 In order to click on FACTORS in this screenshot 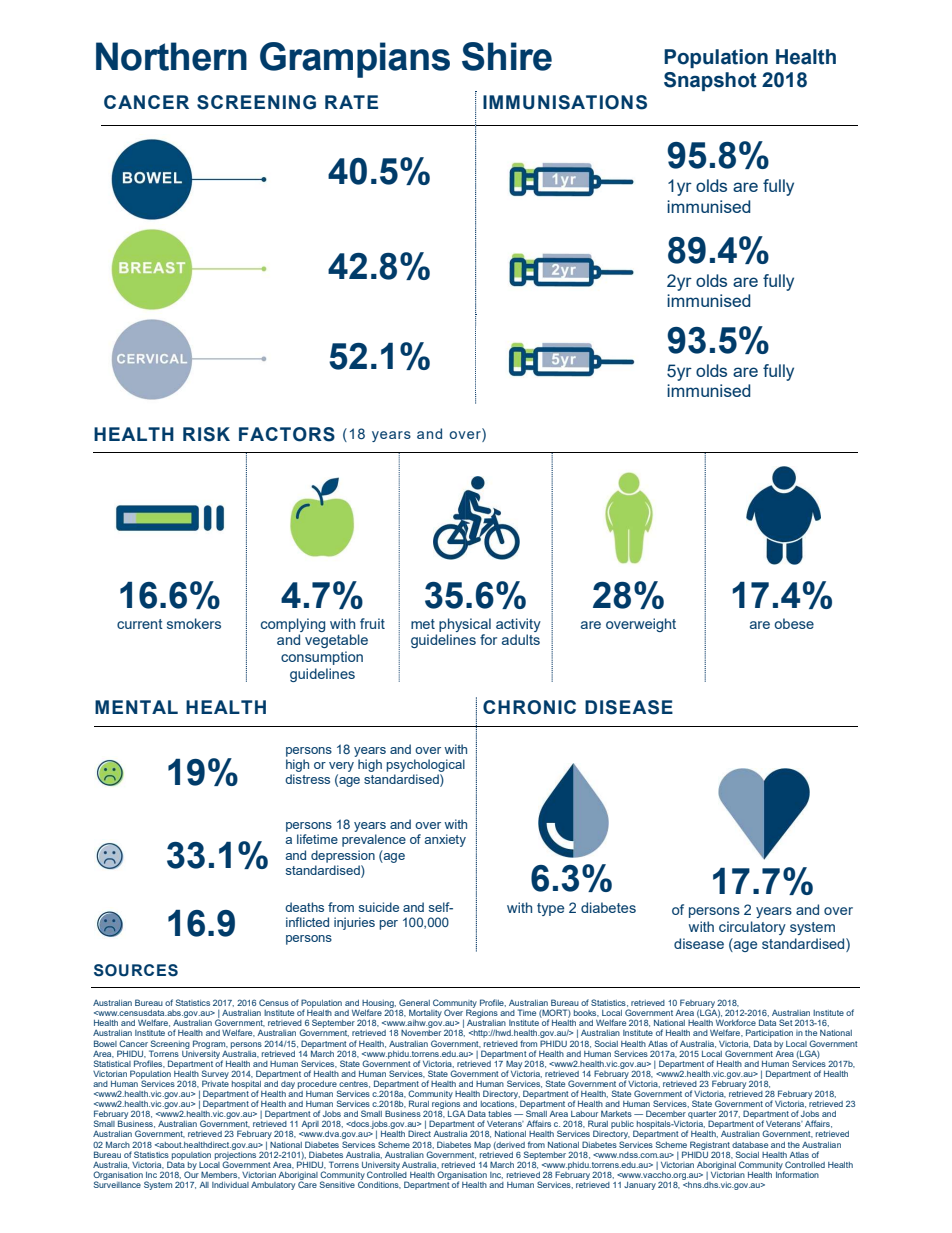, I will do `click(287, 434)`.
